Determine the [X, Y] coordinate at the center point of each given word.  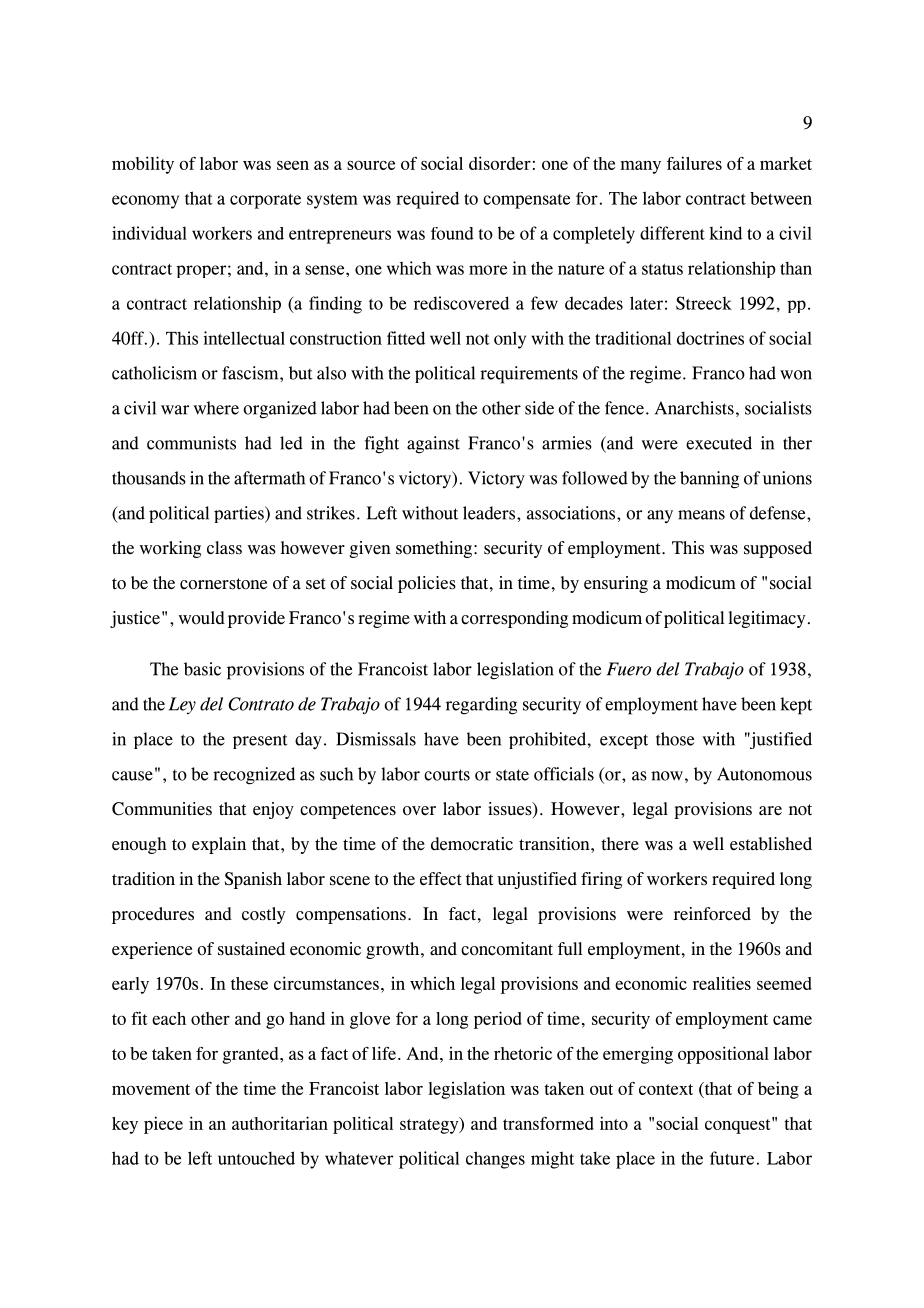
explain [219, 845]
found [452, 233]
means [701, 515]
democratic [472, 844]
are [770, 810]
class [224, 548]
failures [694, 163]
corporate [265, 201]
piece [163, 1125]
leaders [490, 513]
